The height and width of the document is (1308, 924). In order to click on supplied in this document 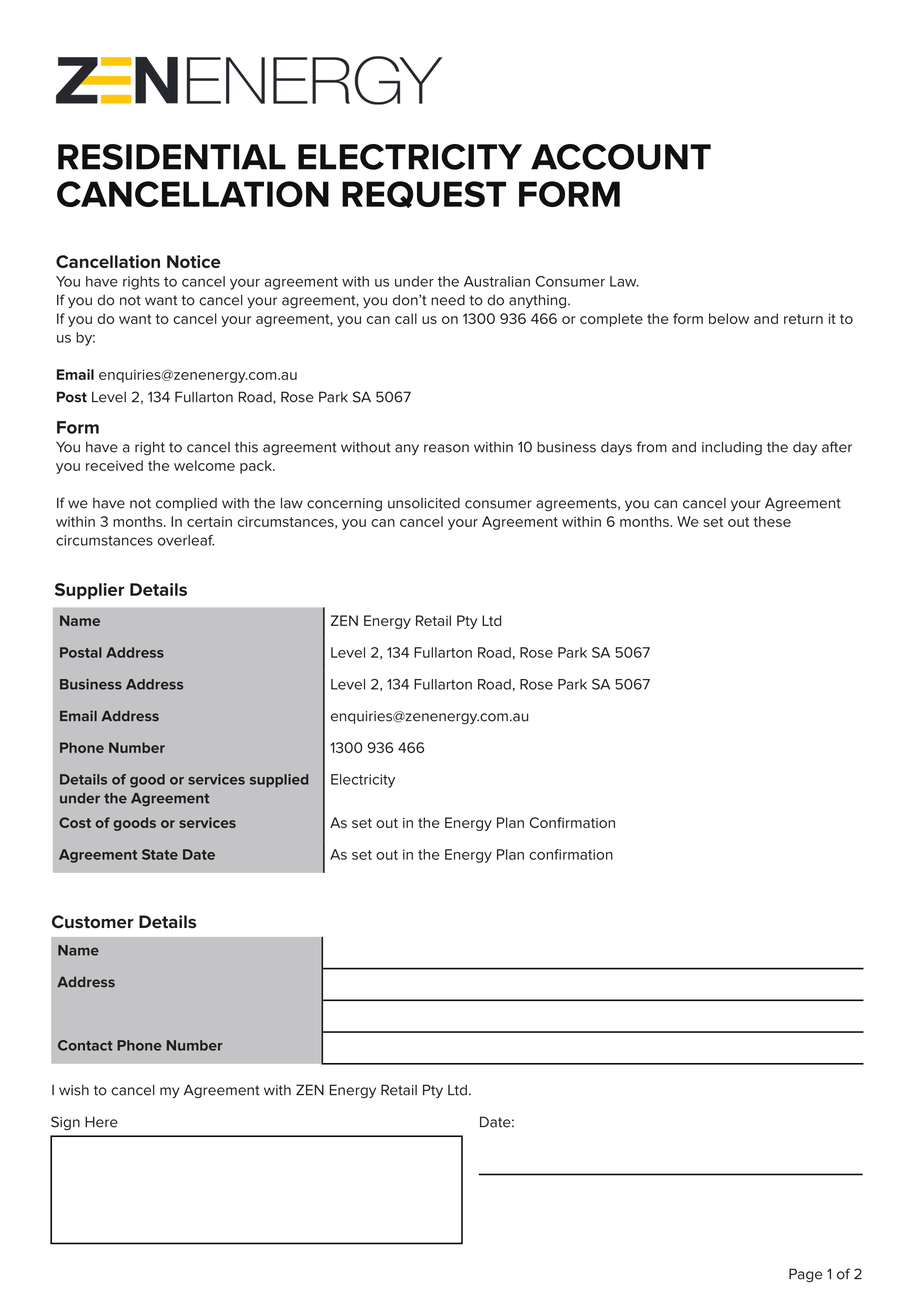, I will do `click(279, 781)`.
